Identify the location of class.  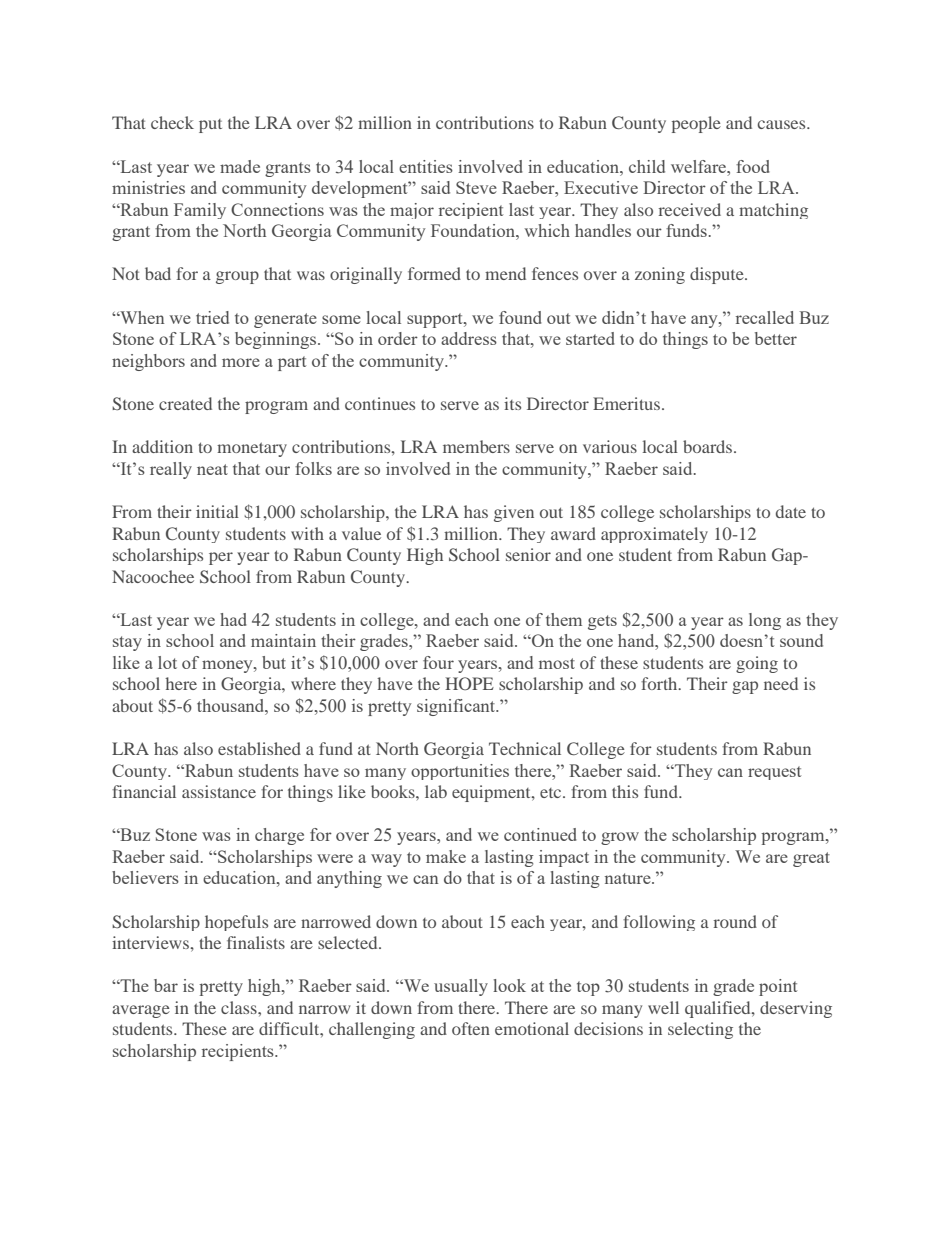
(240, 1007).
